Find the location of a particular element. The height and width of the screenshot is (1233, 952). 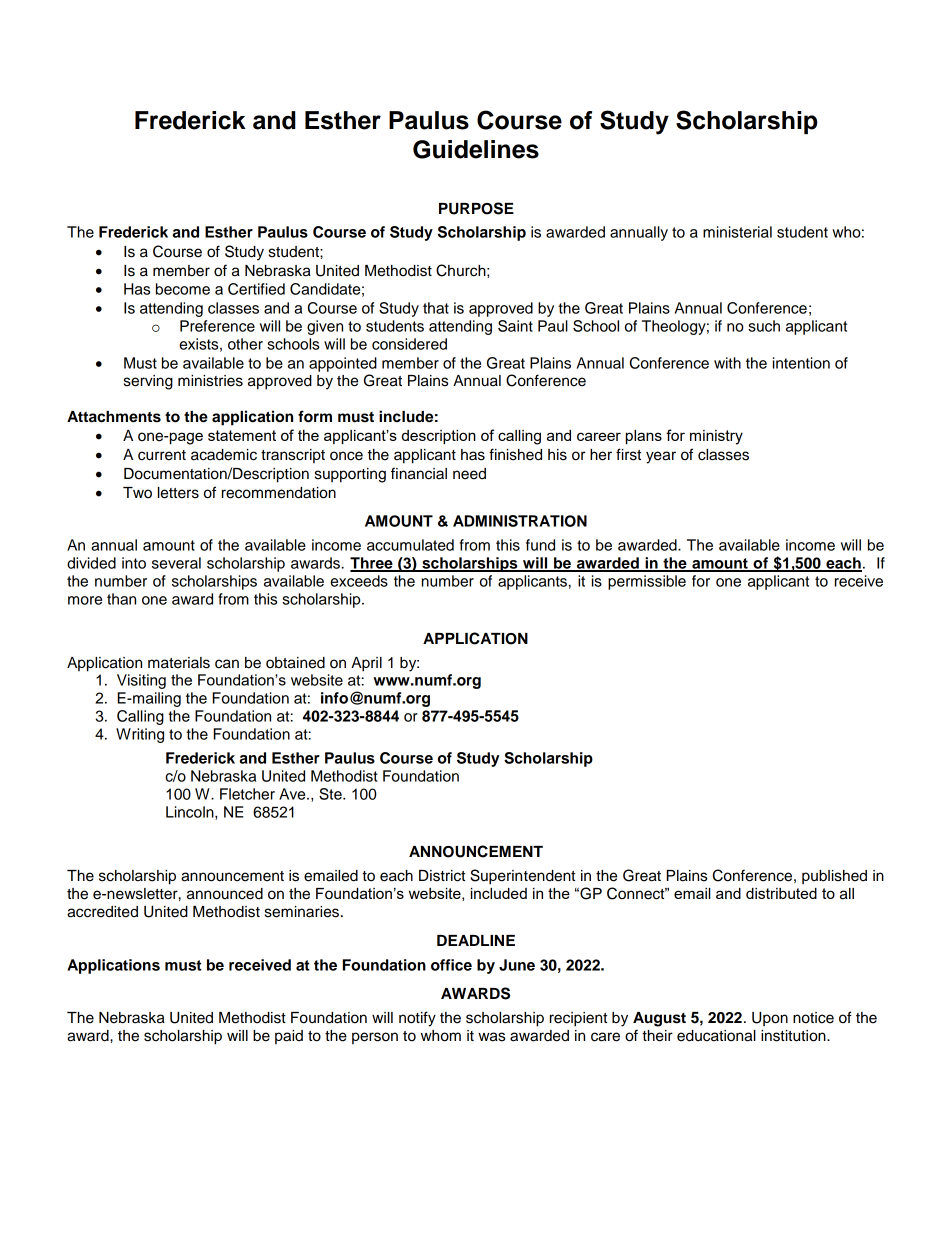

notify is located at coordinates (417, 1019).
